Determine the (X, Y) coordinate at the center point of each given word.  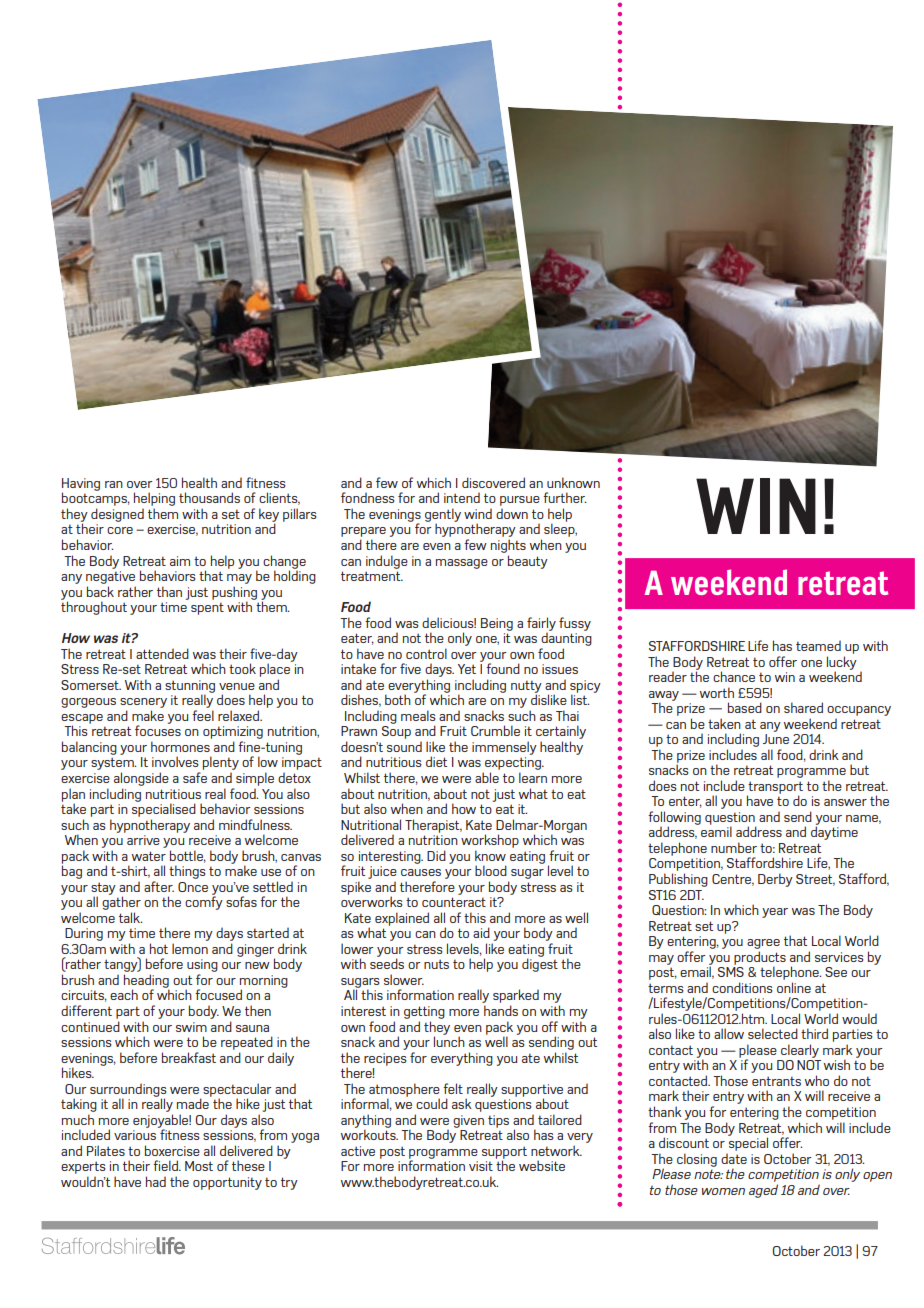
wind (478, 513)
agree (763, 944)
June (776, 739)
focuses (158, 729)
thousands (209, 497)
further (564, 497)
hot (159, 948)
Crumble (495, 730)
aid (481, 932)
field (166, 1165)
